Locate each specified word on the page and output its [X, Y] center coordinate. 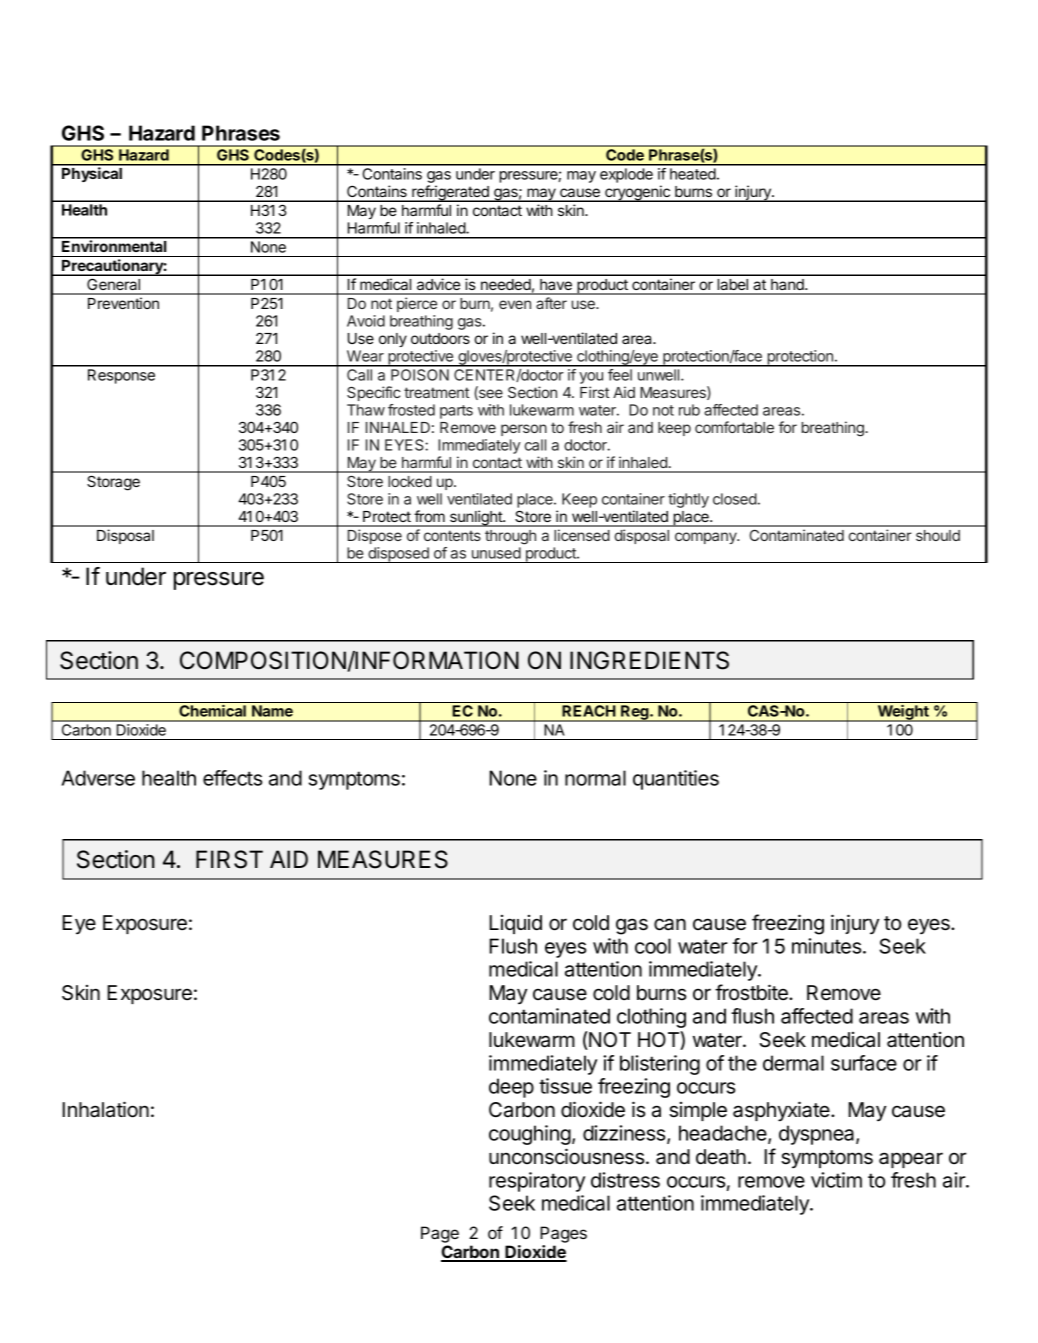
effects [232, 778]
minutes [828, 946]
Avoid [366, 321]
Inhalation [105, 1109]
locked [410, 481]
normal [595, 778]
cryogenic [637, 193]
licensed [582, 535]
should [938, 535]
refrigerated [450, 193]
